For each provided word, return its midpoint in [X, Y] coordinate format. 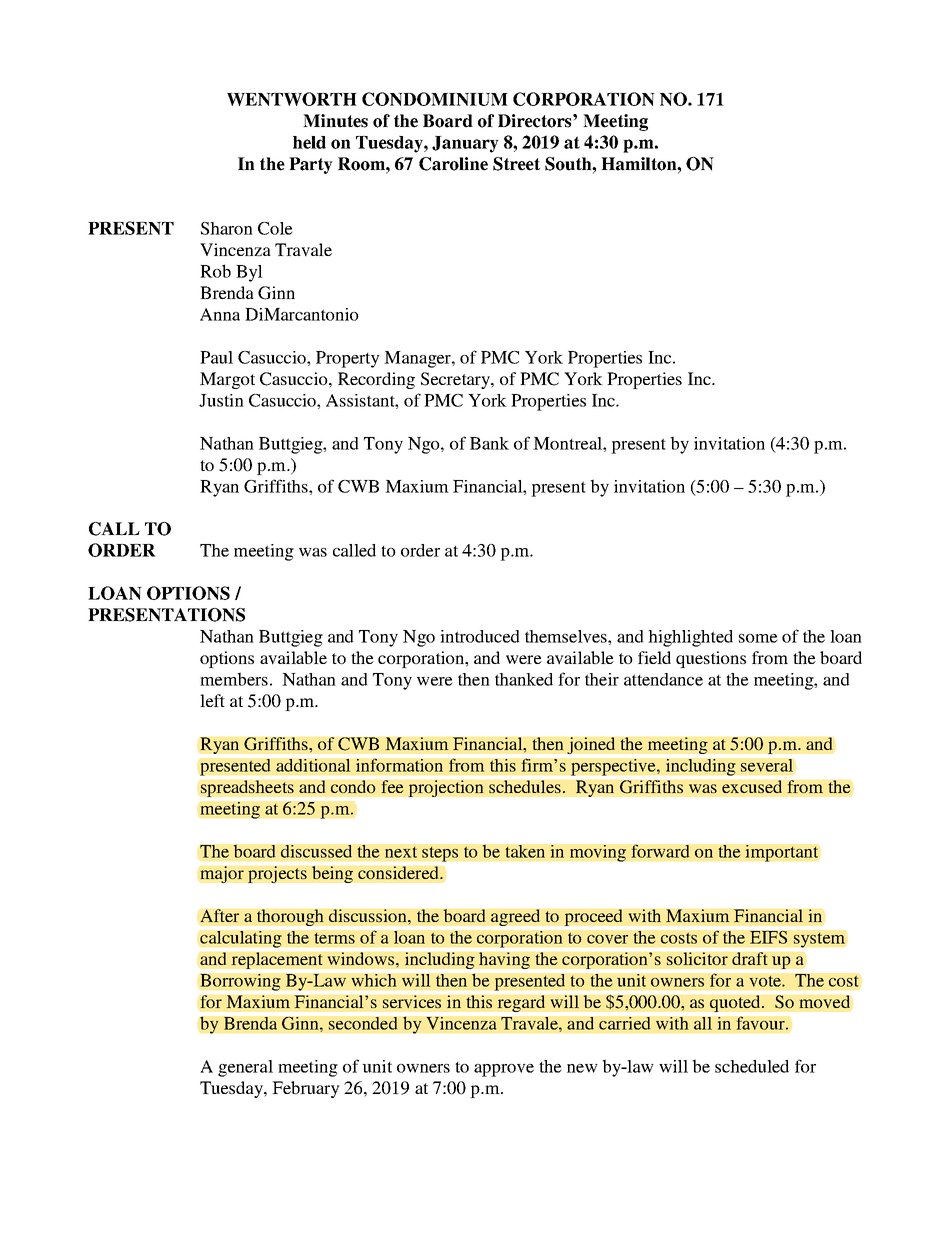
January [465, 144]
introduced [480, 636]
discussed [316, 851]
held [309, 142]
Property [348, 359]
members [234, 679]
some [758, 638]
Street [516, 164]
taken [525, 851]
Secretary [457, 380]
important [781, 853]
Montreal [568, 443]
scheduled [752, 1066]
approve [504, 1070]
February [306, 1089]
